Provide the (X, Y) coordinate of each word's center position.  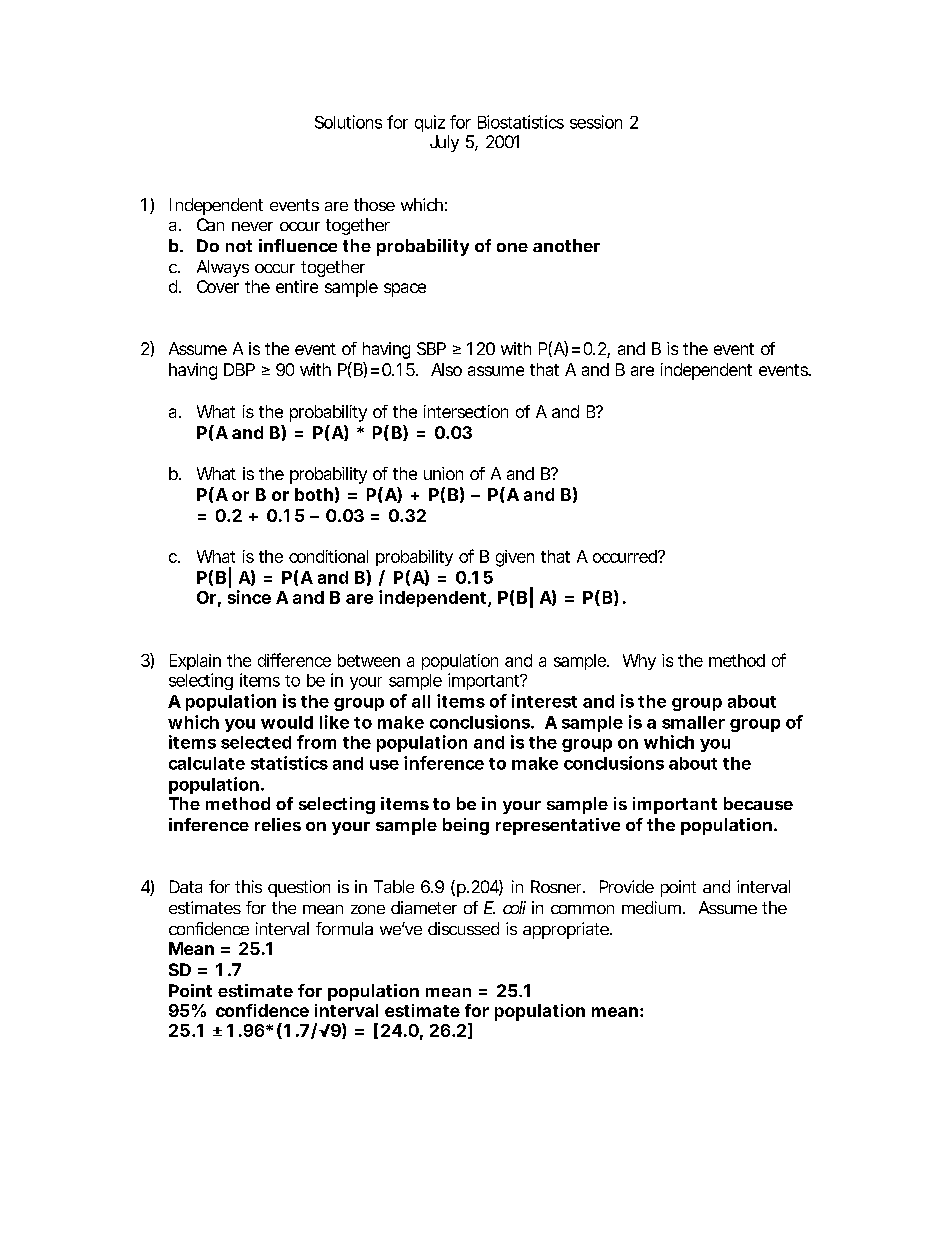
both (314, 494)
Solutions (348, 122)
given (515, 558)
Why (639, 662)
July (444, 143)
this (248, 886)
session (596, 122)
